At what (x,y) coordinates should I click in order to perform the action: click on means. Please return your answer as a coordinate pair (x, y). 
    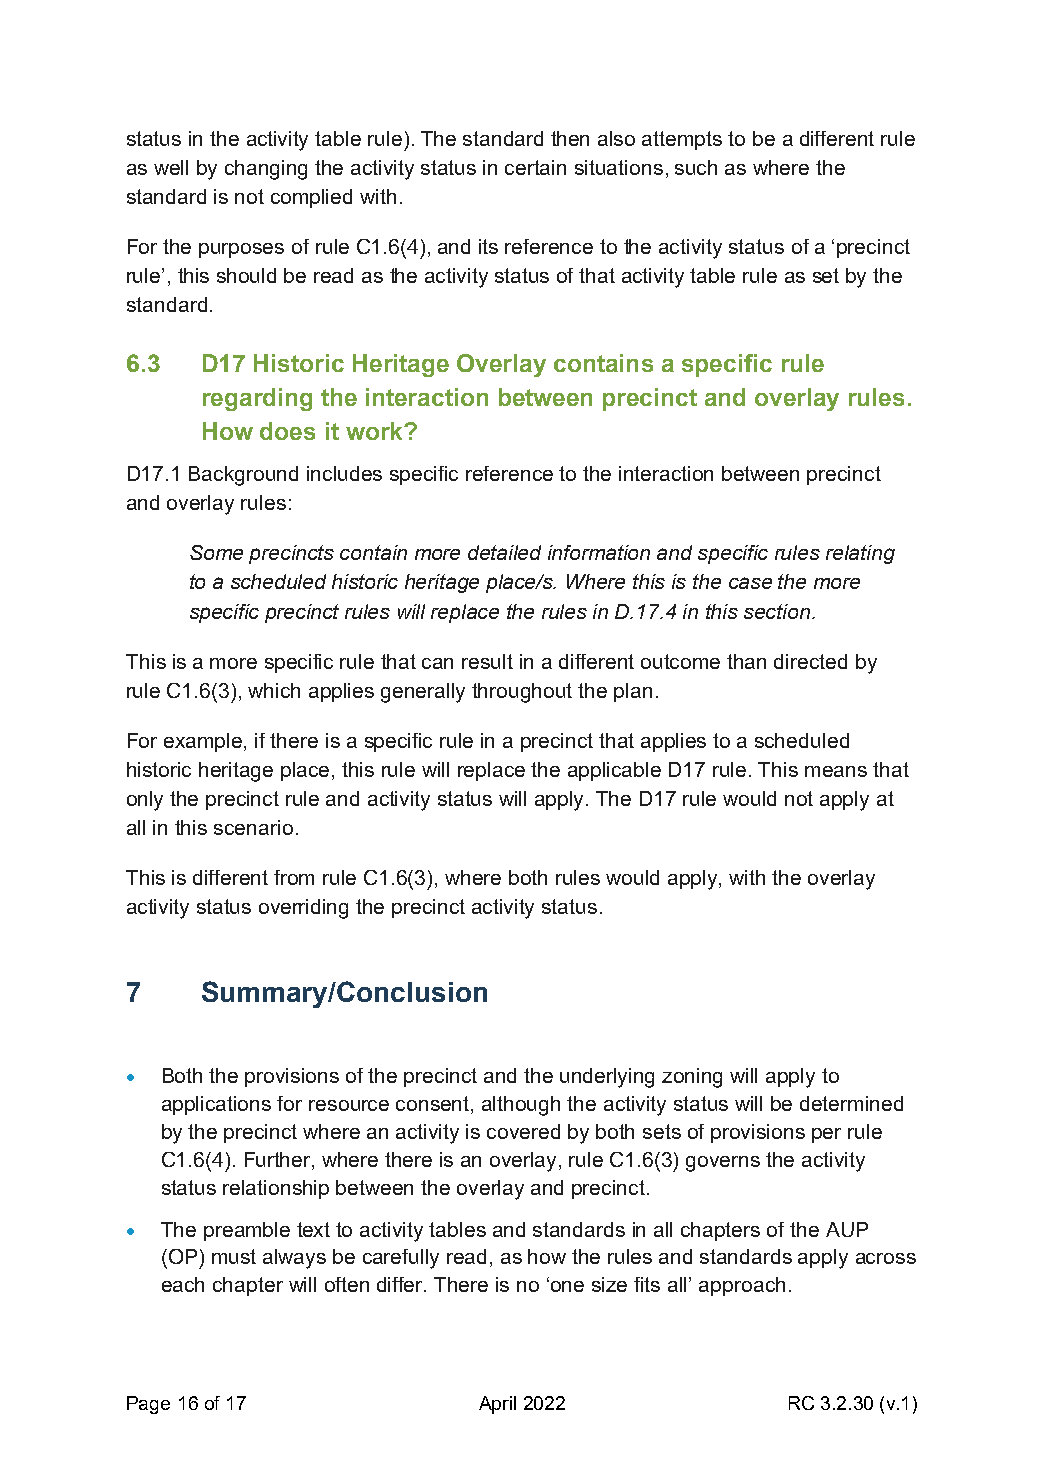
    Looking at the image, I should click on (836, 771).
